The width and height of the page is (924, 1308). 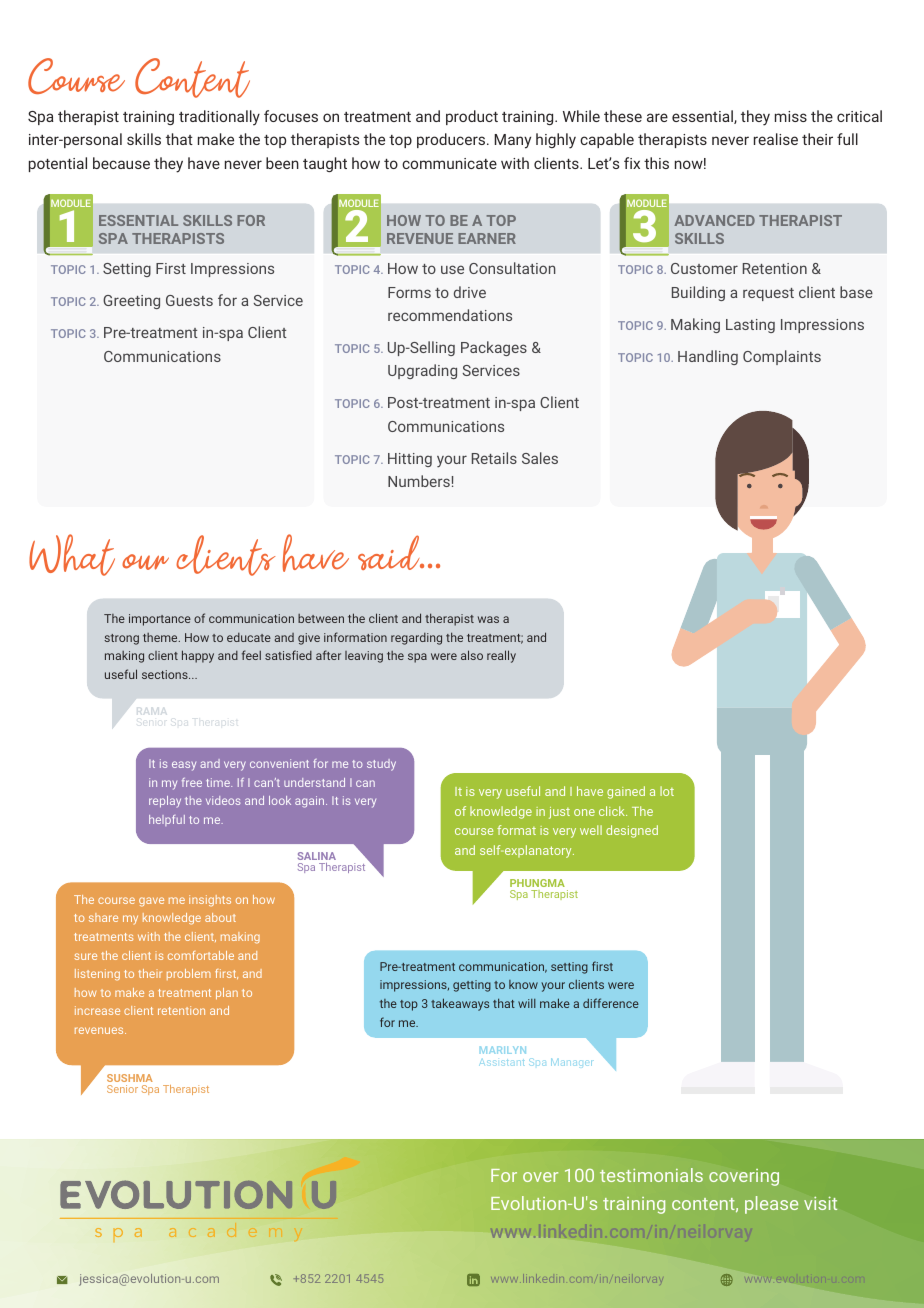 I want to click on lot, so click(x=667, y=791).
